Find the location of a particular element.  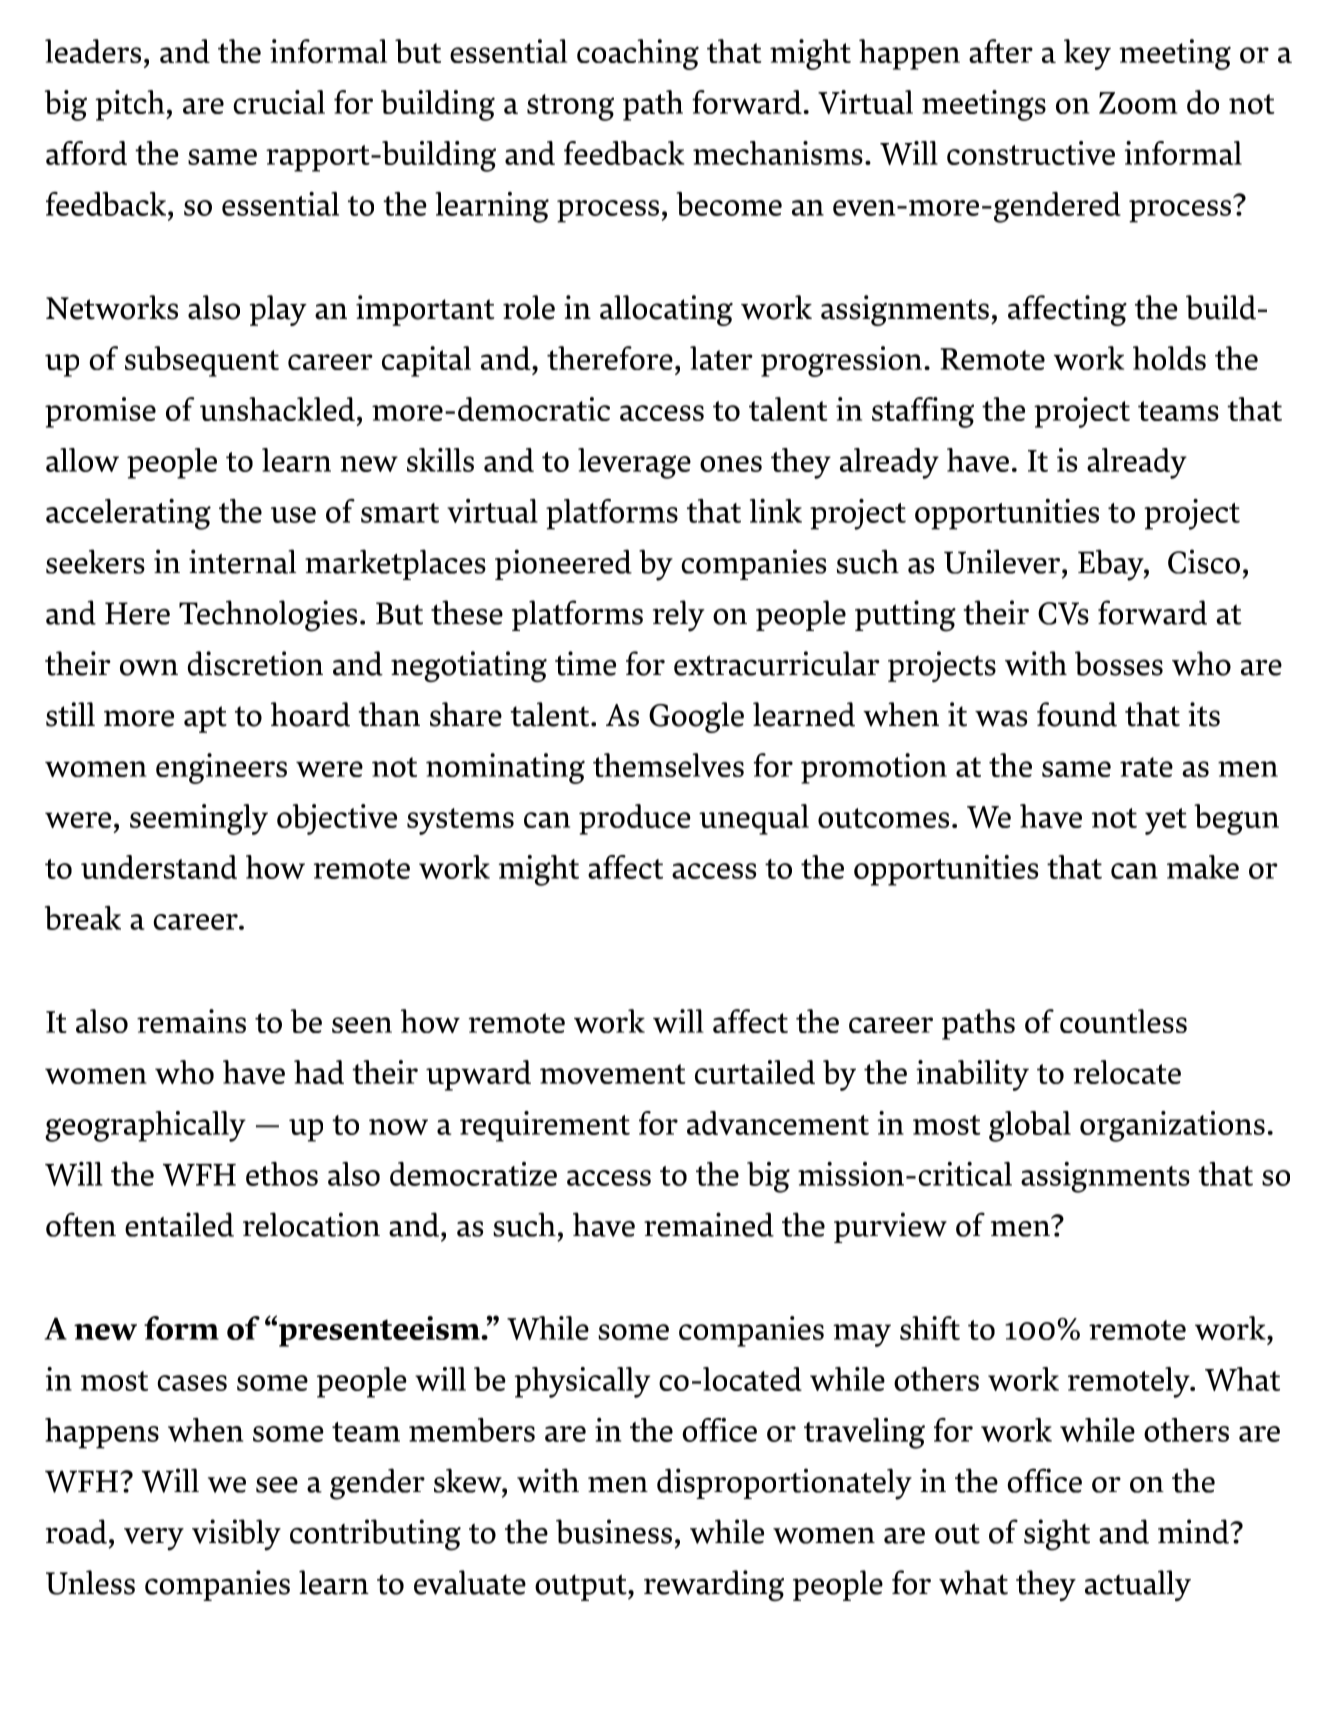

Zoom is located at coordinates (1138, 103).
